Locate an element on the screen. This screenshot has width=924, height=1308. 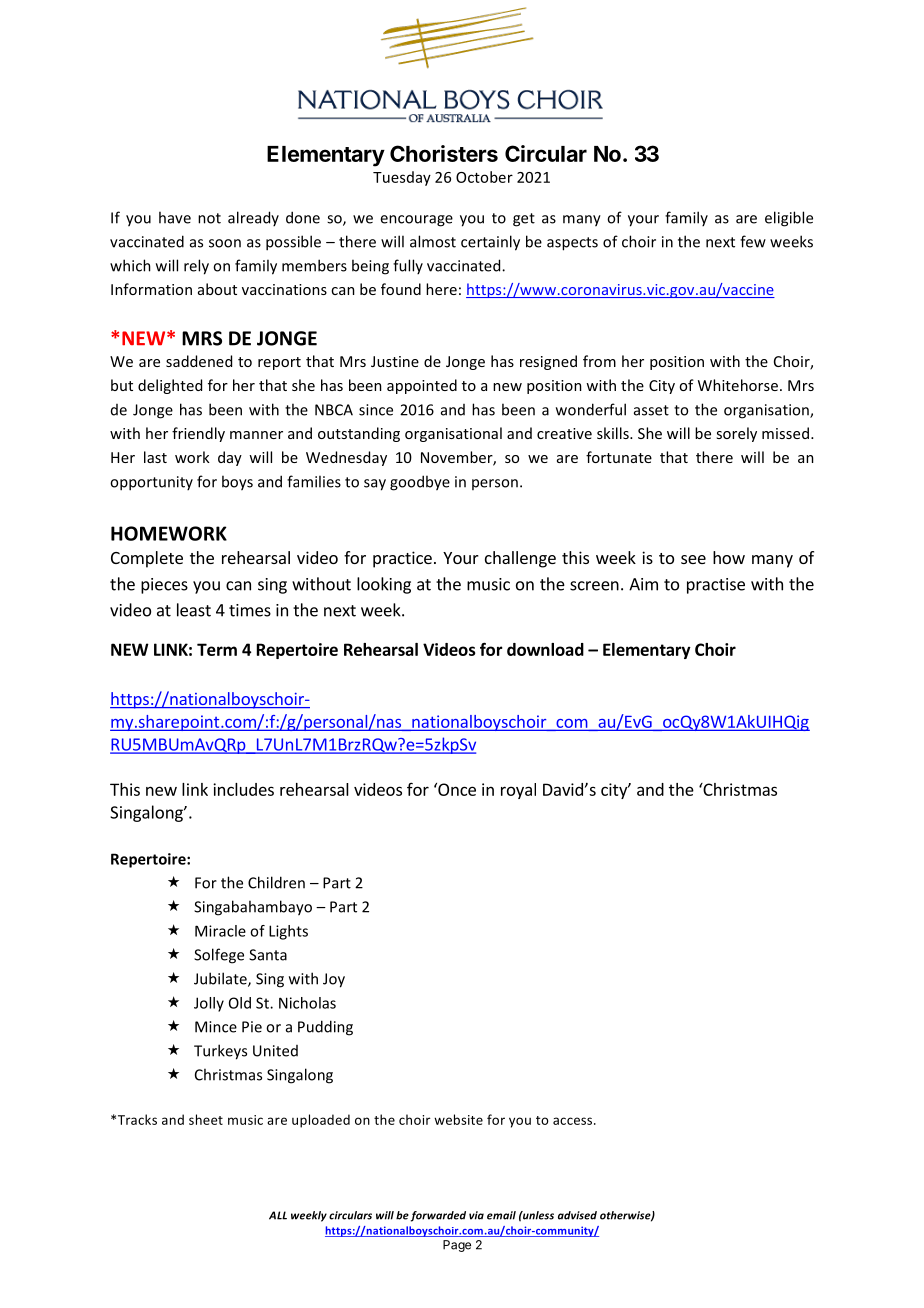
Once is located at coordinates (456, 789).
